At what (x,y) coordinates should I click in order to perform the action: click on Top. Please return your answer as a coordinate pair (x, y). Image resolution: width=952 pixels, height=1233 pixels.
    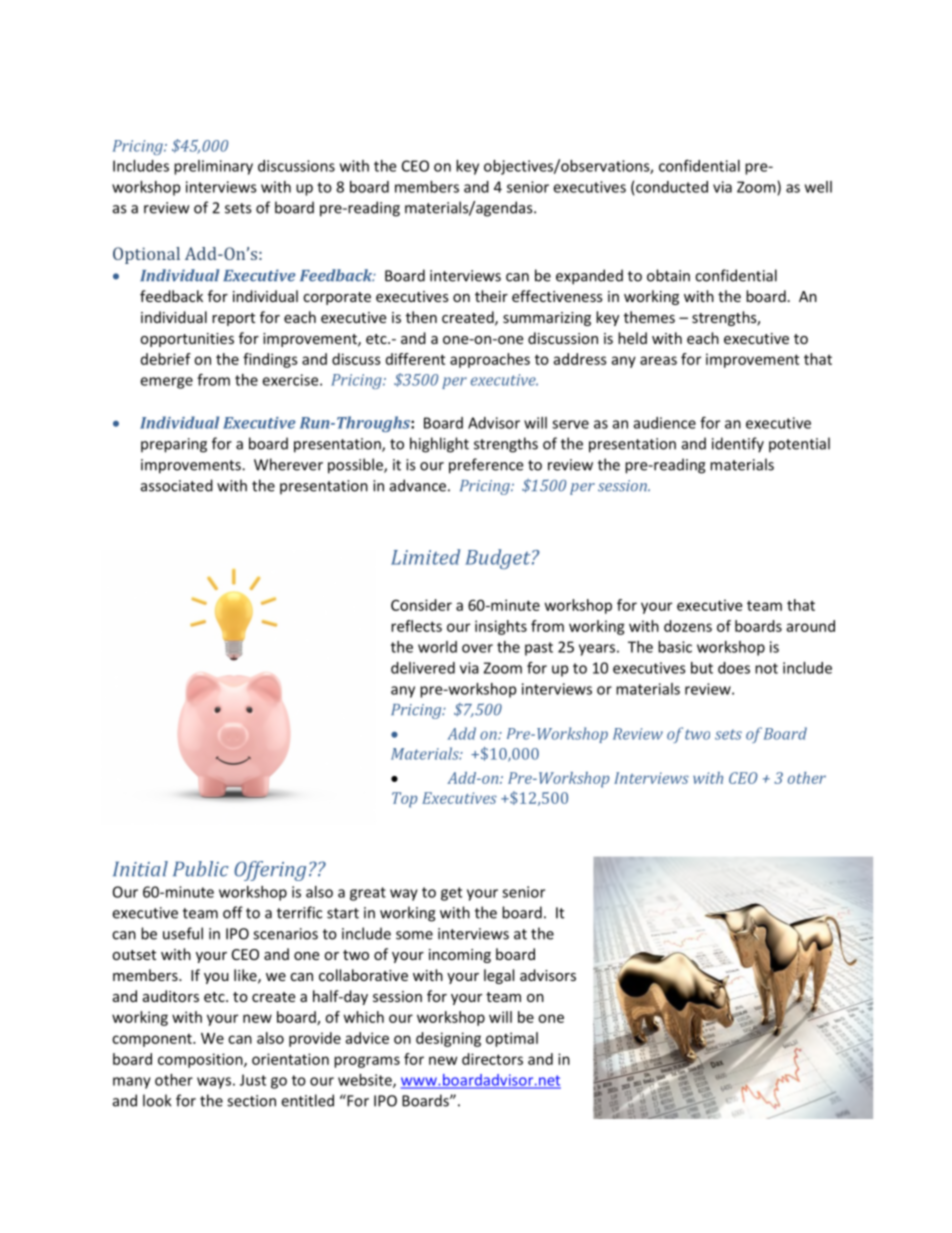
    Looking at the image, I should click on (404, 800).
